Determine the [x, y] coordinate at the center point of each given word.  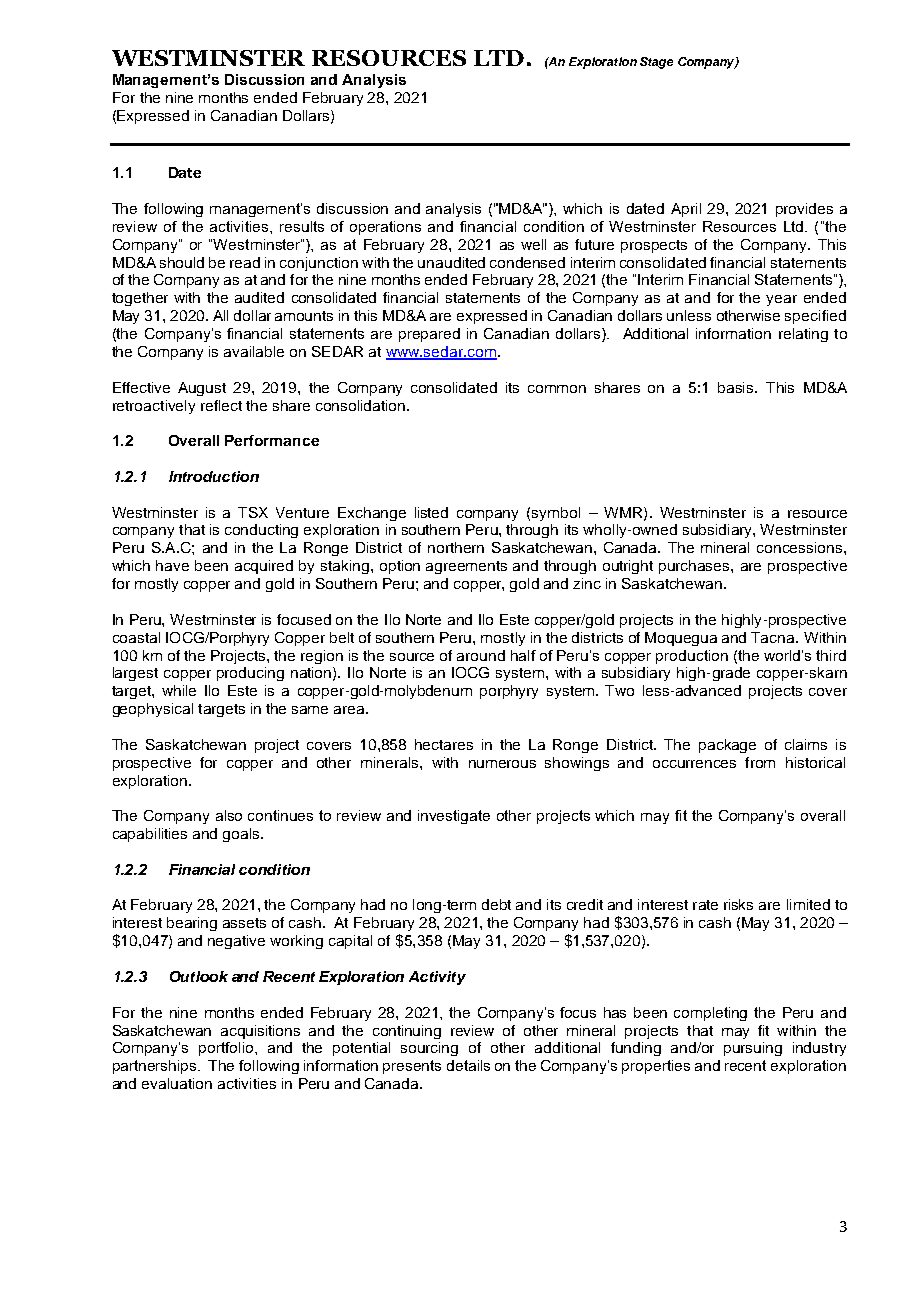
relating [803, 335]
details [468, 1065]
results [302, 226]
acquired [264, 567]
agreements [466, 567]
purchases [695, 567]
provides [804, 210]
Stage [656, 63]
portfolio [227, 1049]
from [760, 762]
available [254, 351]
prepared [429, 335]
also [229, 815]
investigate [454, 817]
